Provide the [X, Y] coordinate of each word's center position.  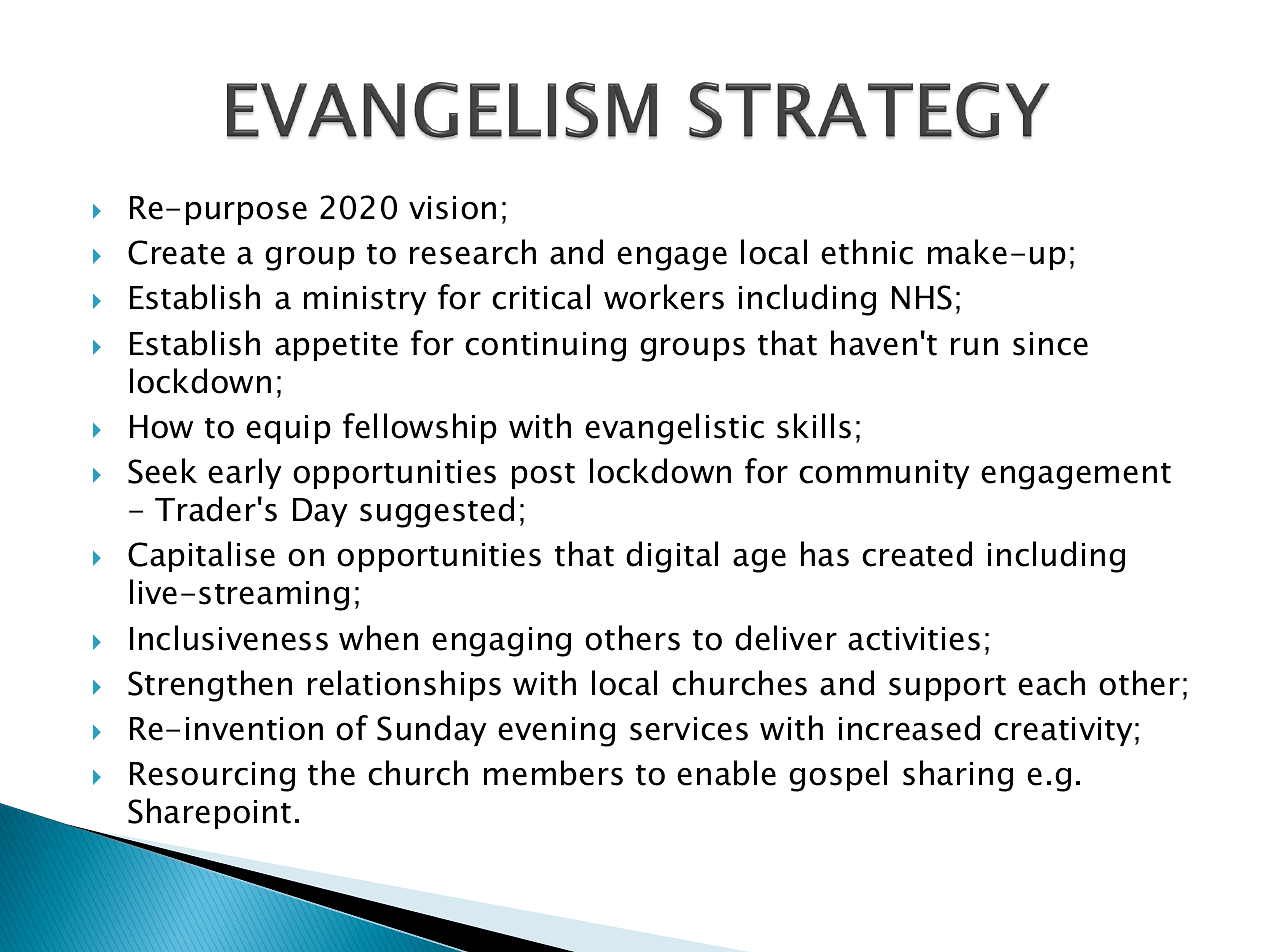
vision [452, 208]
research [473, 252]
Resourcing [212, 777]
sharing [958, 776]
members [553, 773]
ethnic [867, 252]
